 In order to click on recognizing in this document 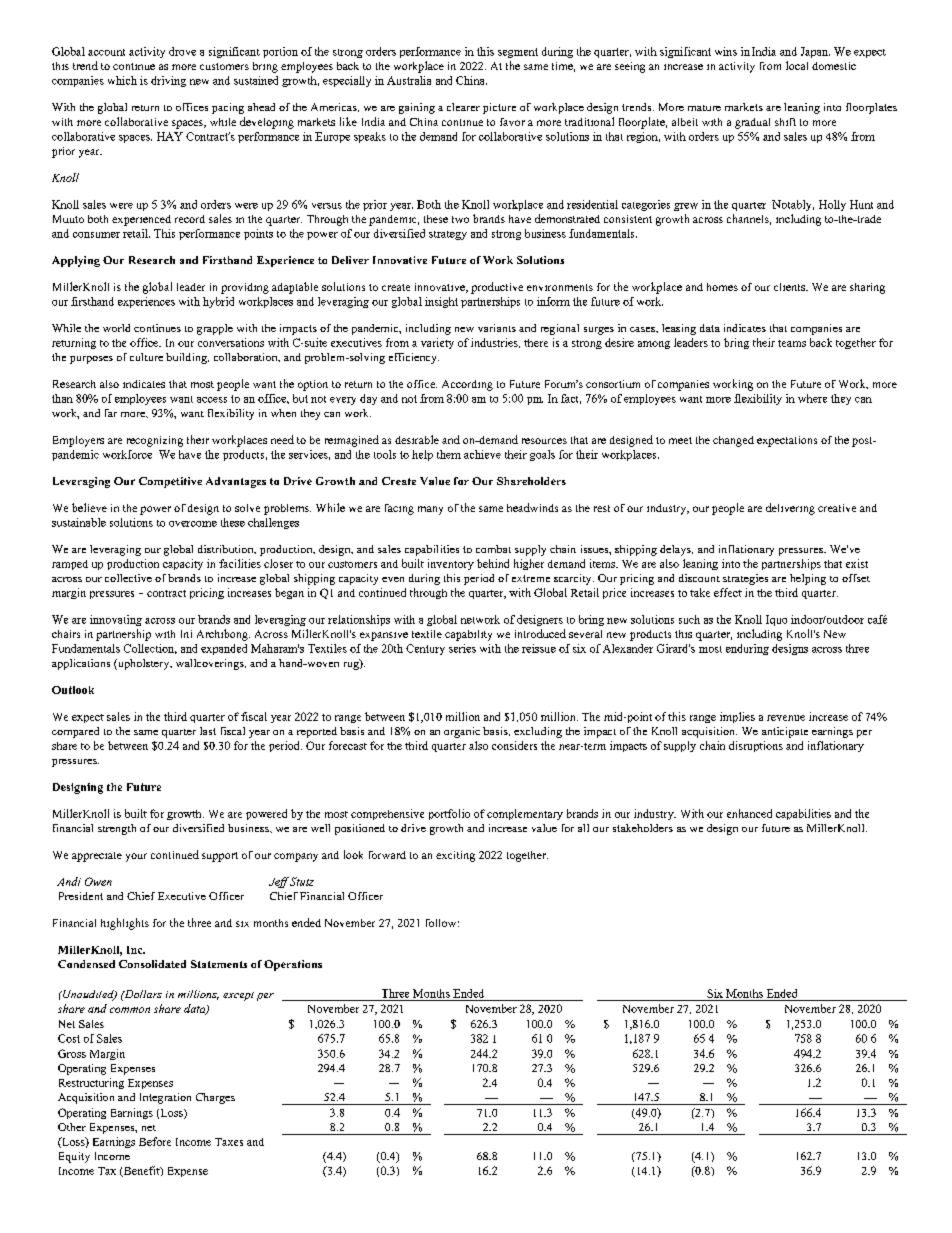, I will do `click(155, 441)`.
